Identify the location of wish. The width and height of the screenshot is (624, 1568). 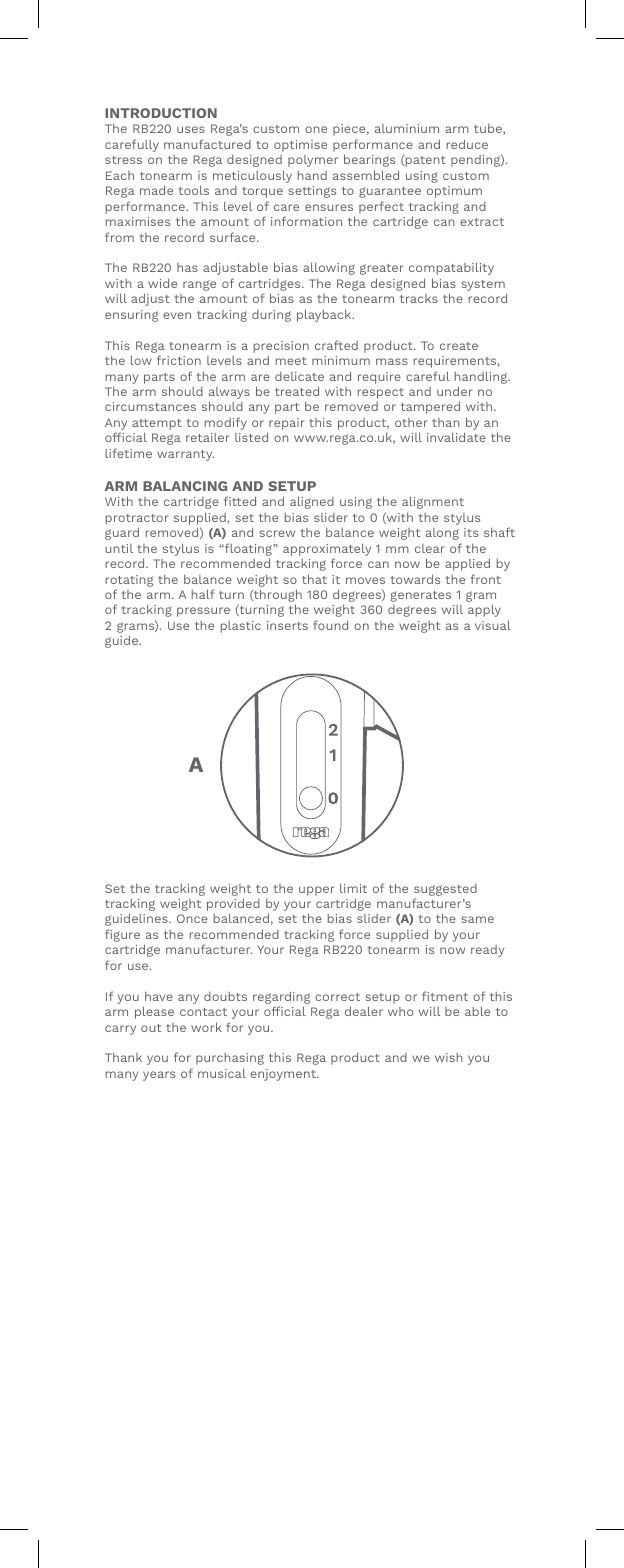
(449, 1057).
